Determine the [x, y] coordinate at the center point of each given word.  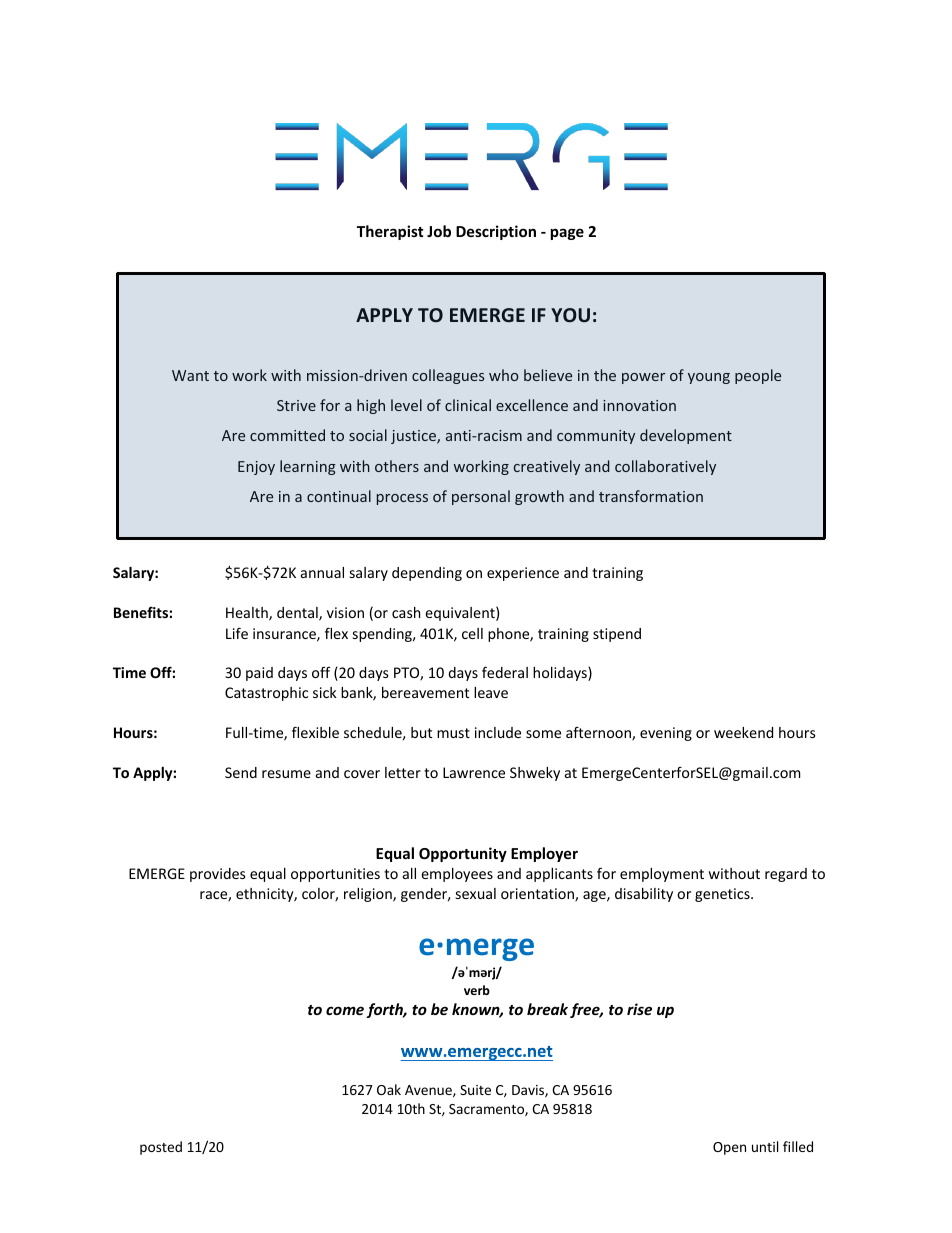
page [567, 234]
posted [161, 1148]
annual [322, 572]
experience [523, 574]
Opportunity [463, 854]
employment [662, 875]
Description [496, 232]
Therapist [390, 232]
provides [218, 875]
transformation [651, 496]
